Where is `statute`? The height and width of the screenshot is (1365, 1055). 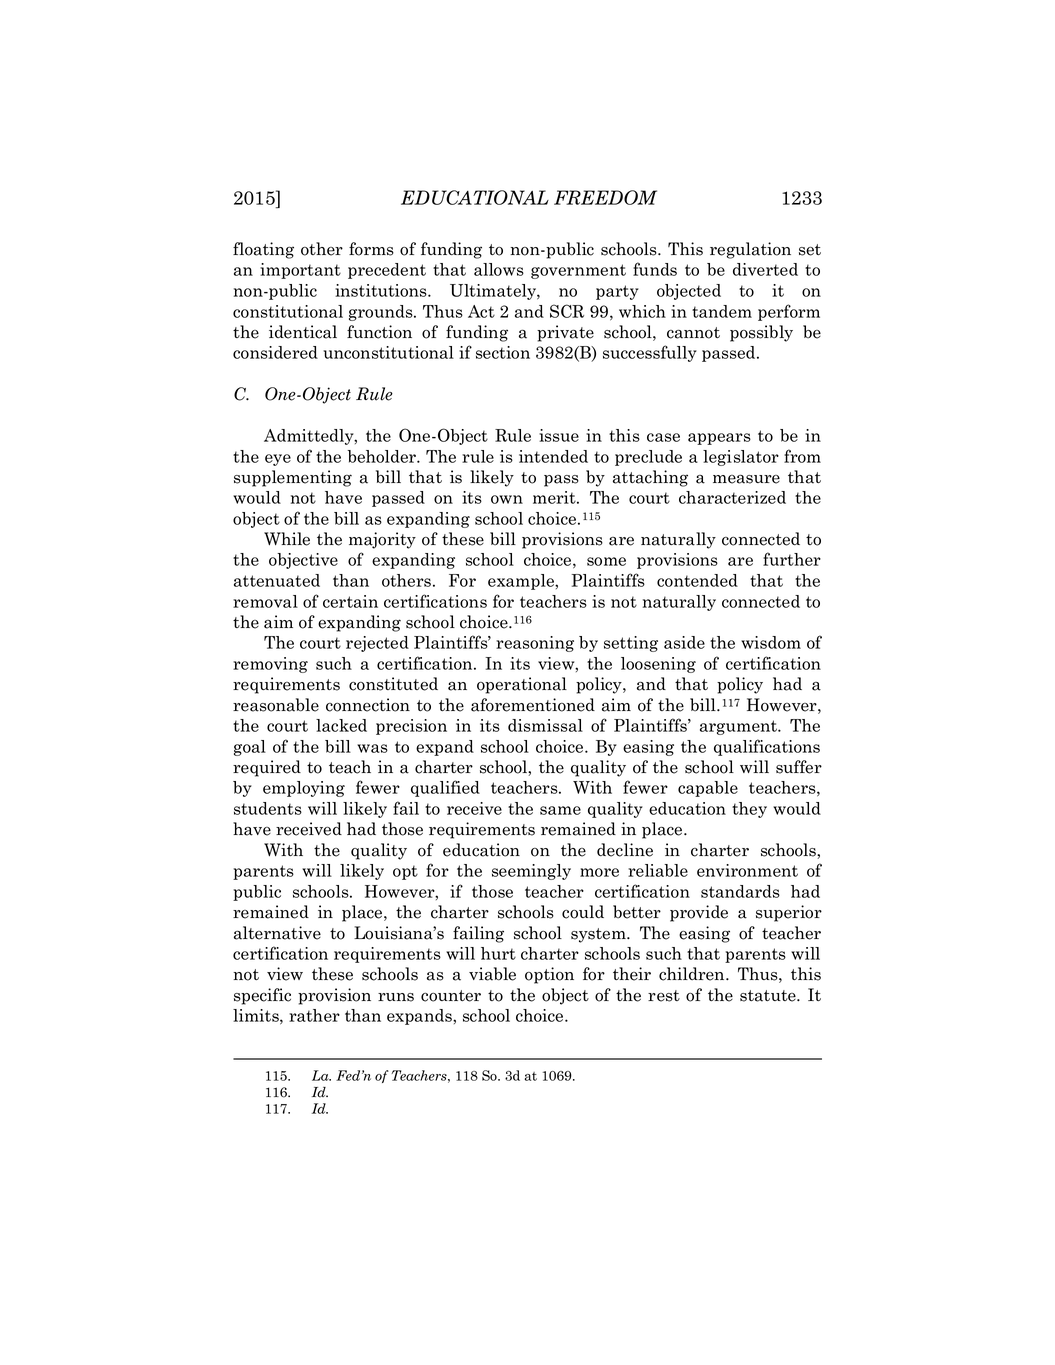
statute is located at coordinates (769, 996).
